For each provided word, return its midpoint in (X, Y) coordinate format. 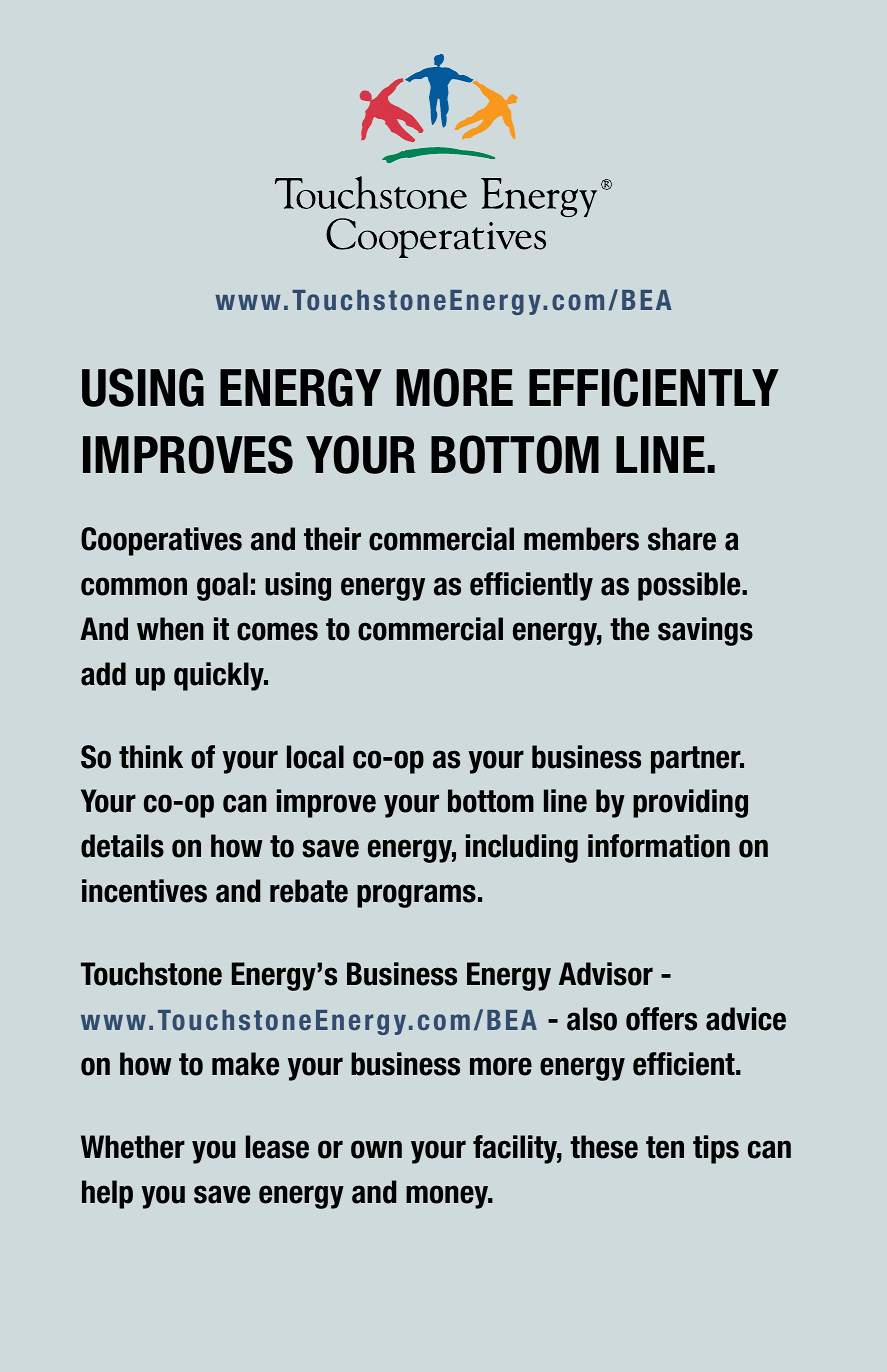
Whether (133, 1147)
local (315, 757)
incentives (144, 891)
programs (416, 896)
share (682, 539)
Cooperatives (161, 541)
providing (690, 803)
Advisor (606, 974)
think (151, 756)
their (332, 539)
